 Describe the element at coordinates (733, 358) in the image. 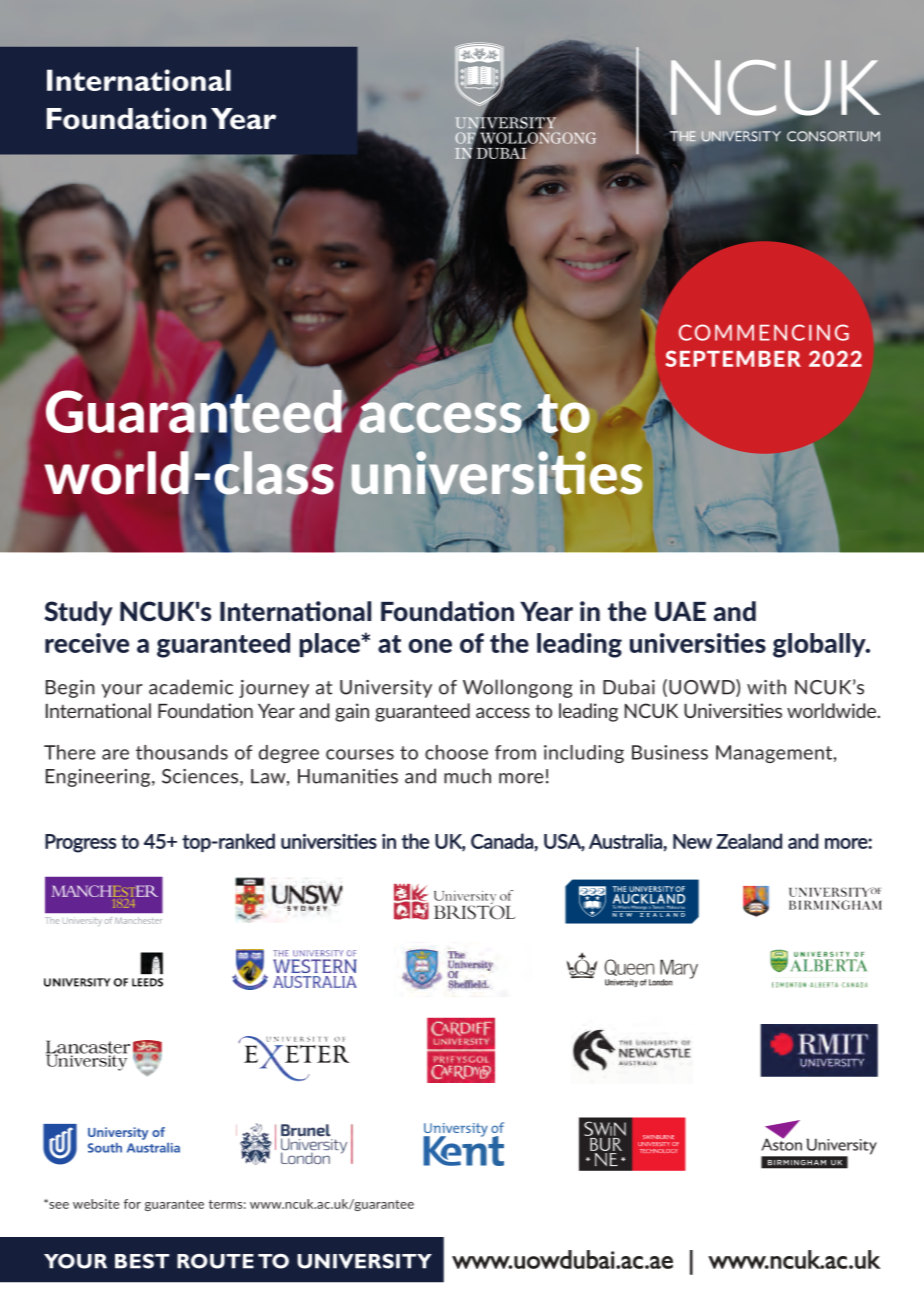

I see `SEPTEMBER` at that location.
